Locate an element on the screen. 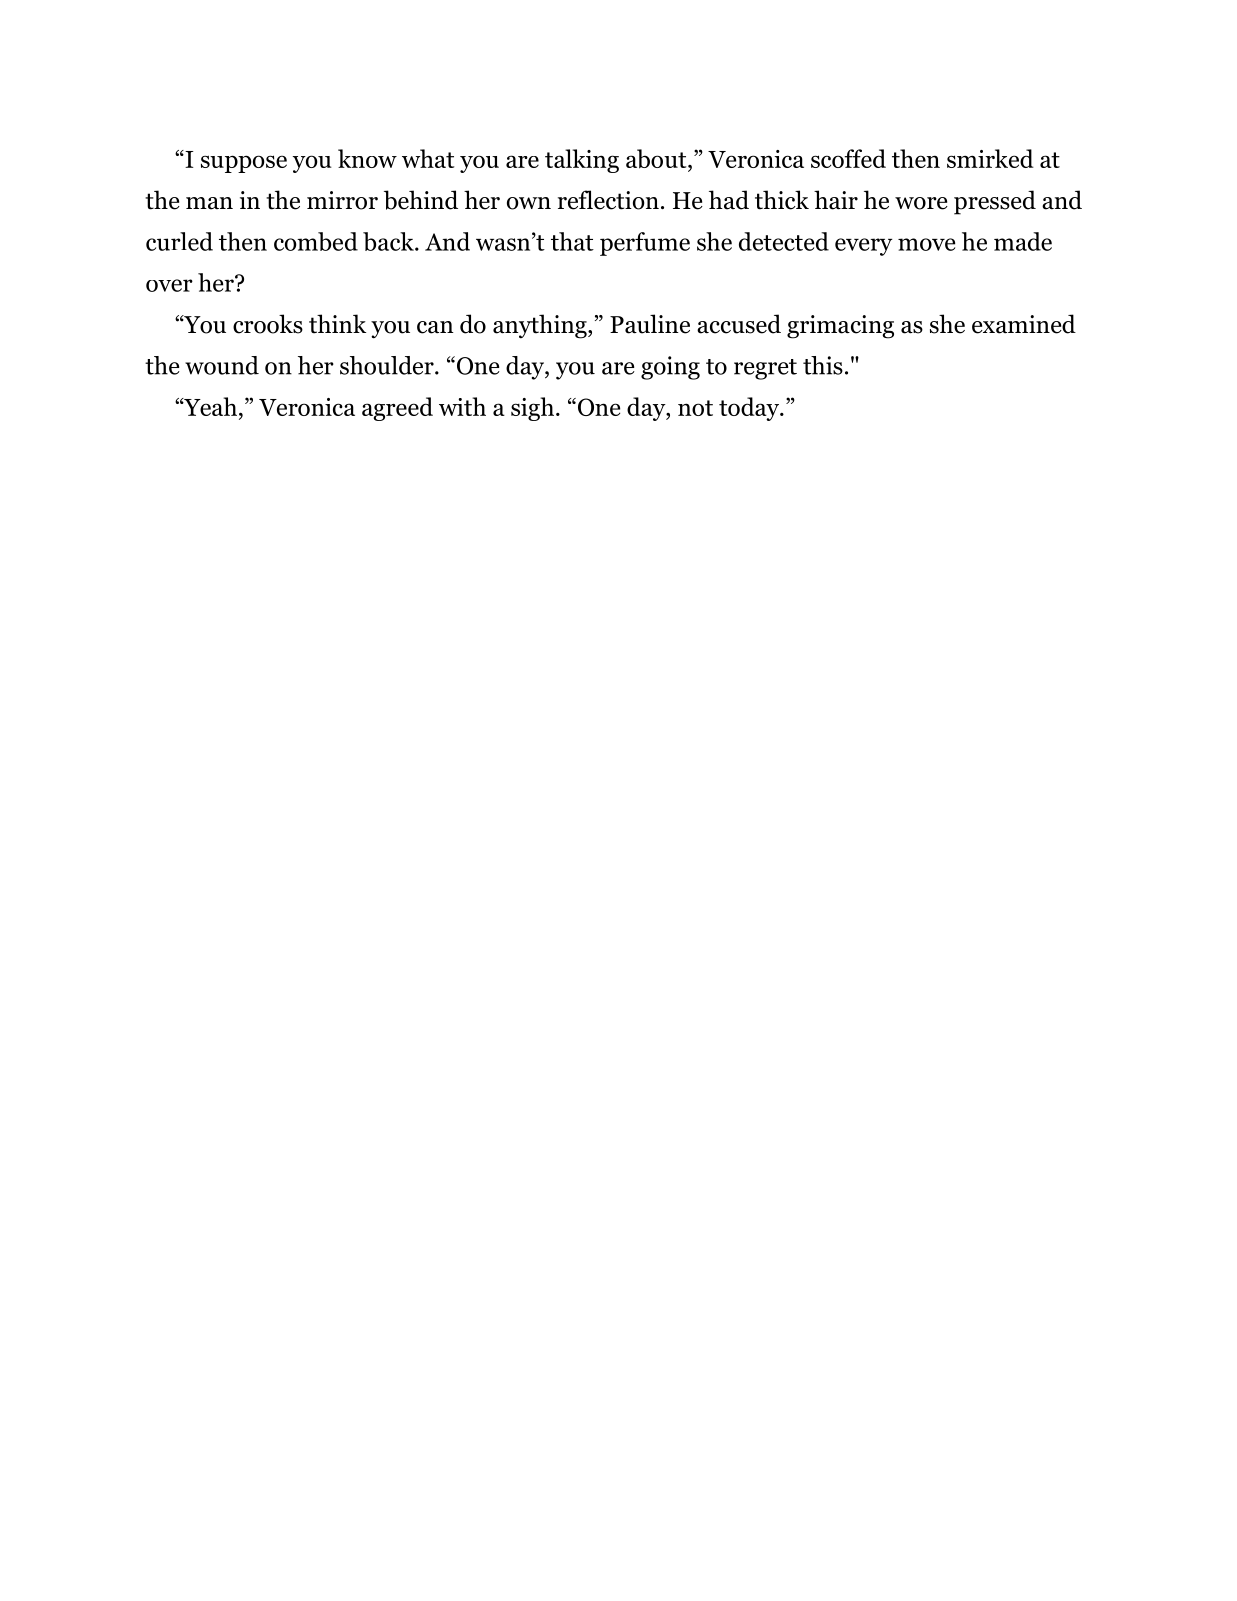 This screenshot has width=1237, height=1601. agreed is located at coordinates (397, 409).
